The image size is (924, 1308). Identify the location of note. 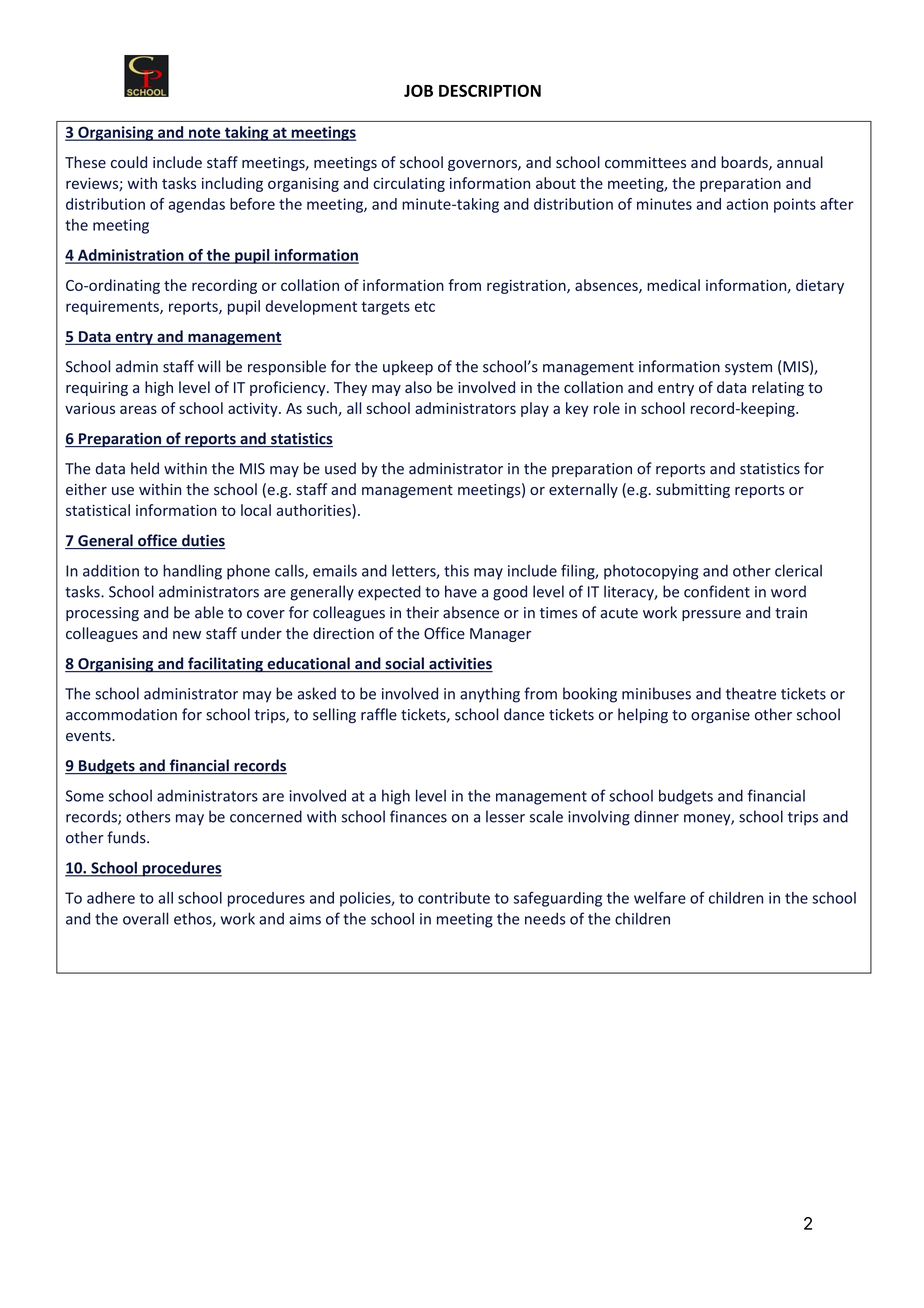
(205, 133).
